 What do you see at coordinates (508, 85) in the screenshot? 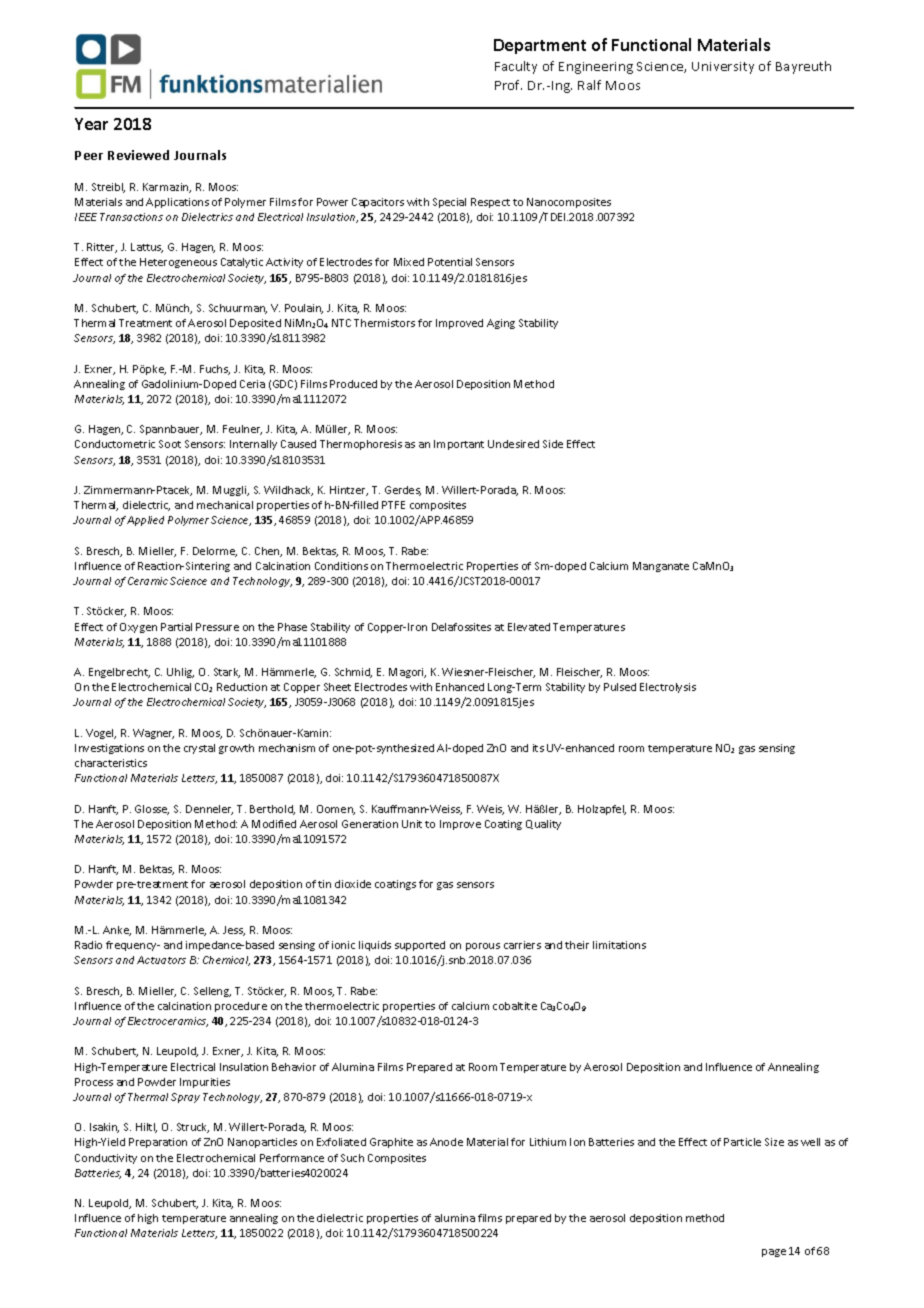
I see `Prof` at bounding box center [508, 85].
